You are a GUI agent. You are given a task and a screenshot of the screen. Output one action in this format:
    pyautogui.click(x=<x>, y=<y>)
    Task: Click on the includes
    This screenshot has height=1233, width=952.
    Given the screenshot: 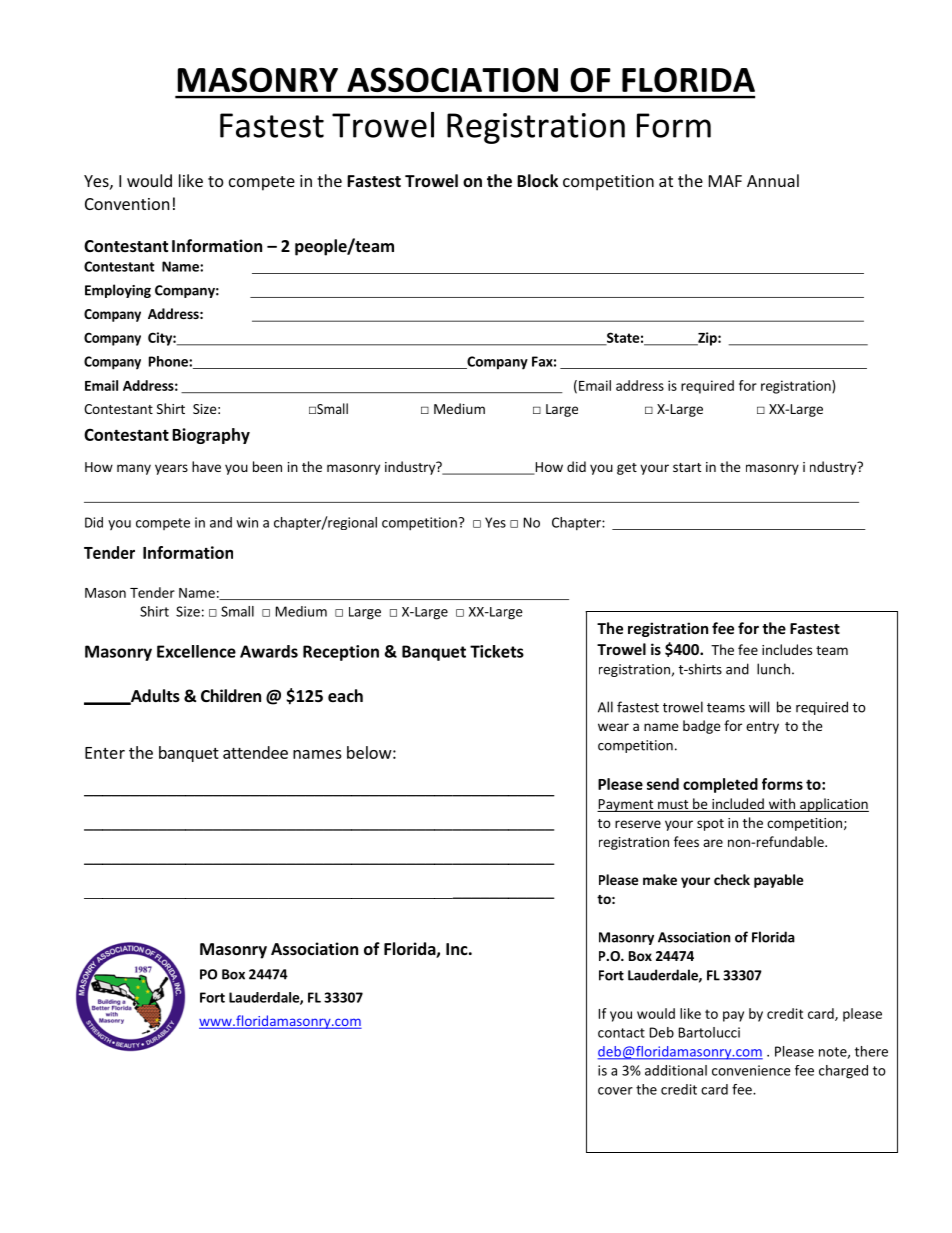 What is the action you would take?
    pyautogui.click(x=787, y=649)
